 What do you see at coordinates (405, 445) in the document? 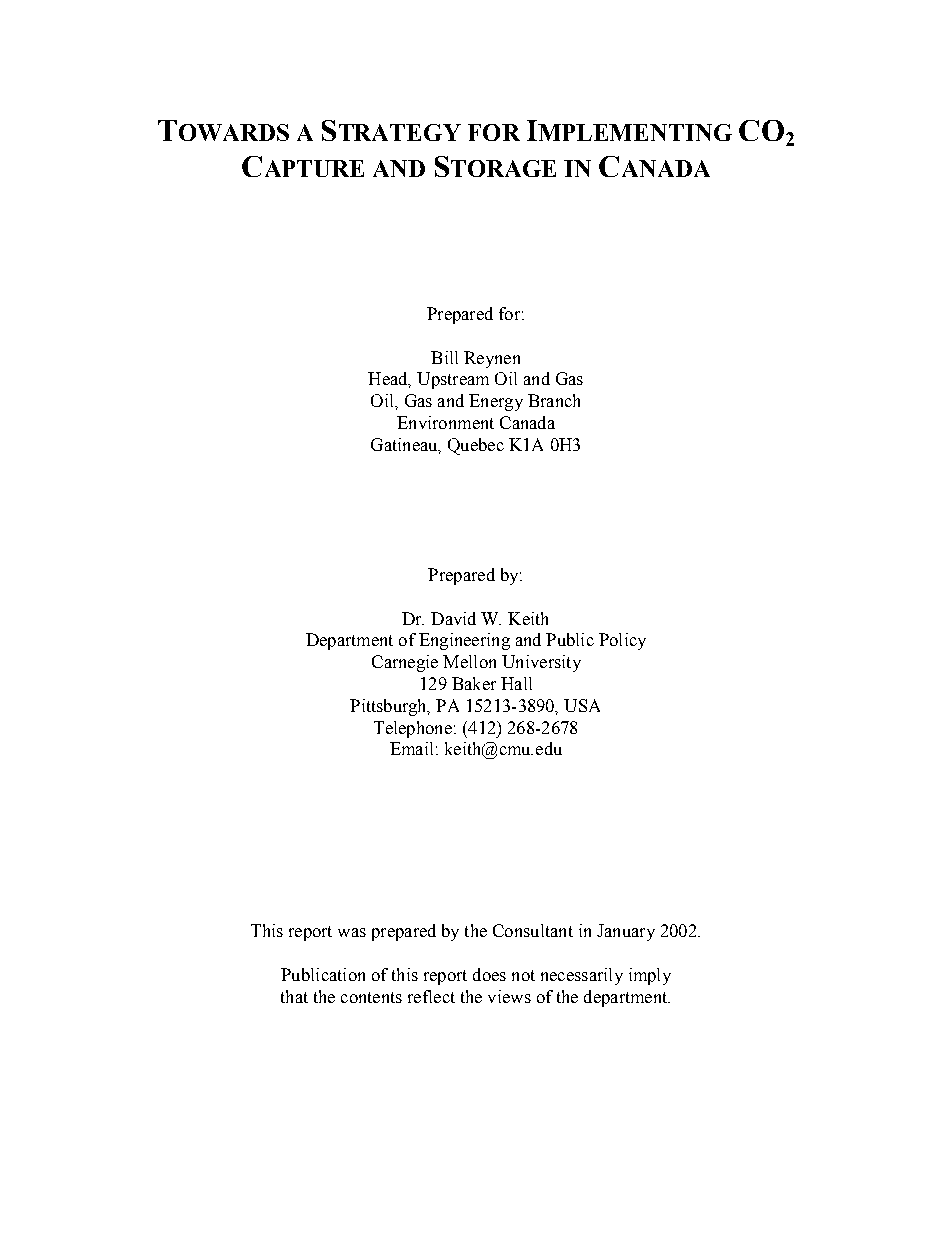
I see `Gatineau` at bounding box center [405, 445].
